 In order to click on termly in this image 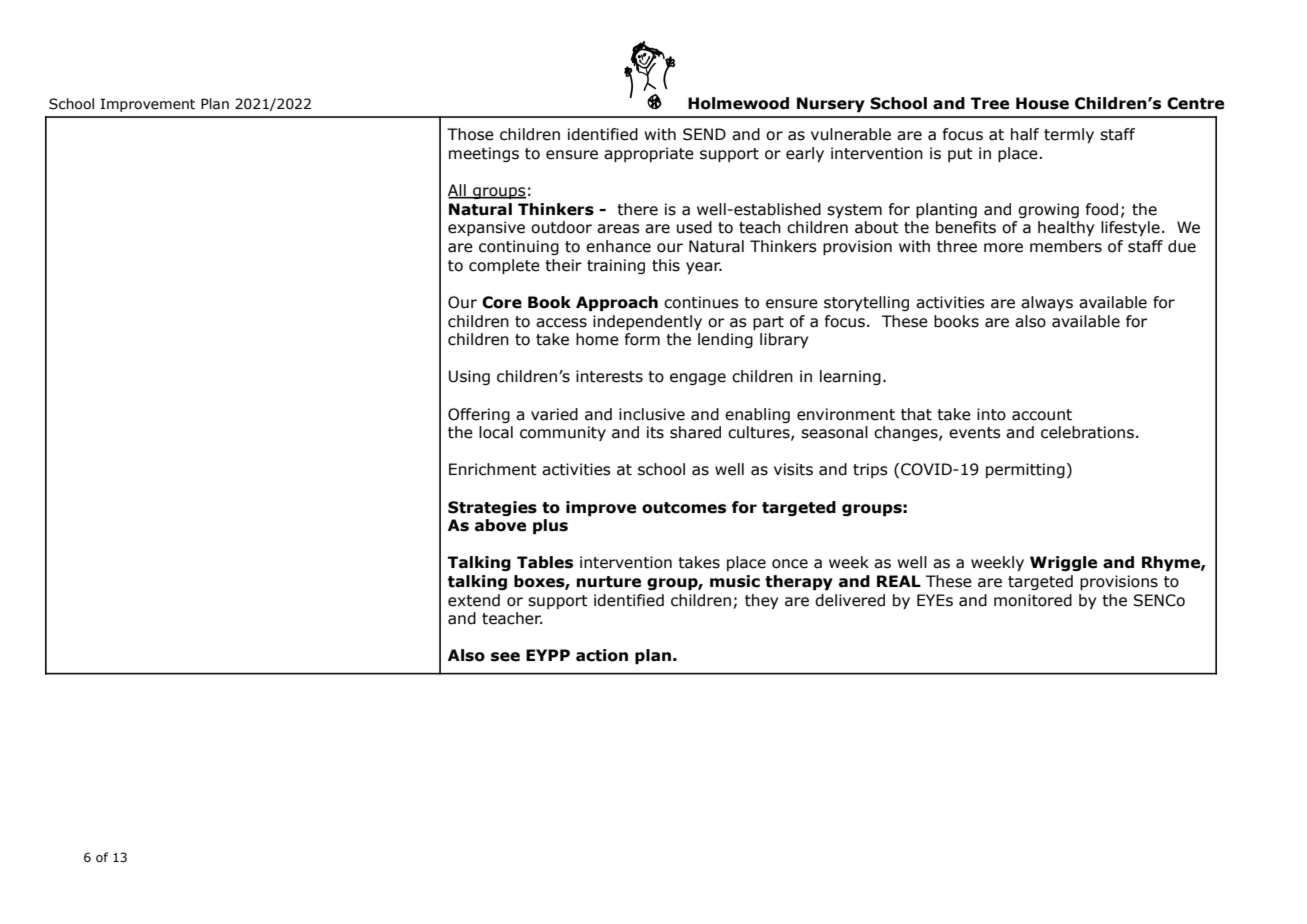, I will do `click(1069, 135)`.
